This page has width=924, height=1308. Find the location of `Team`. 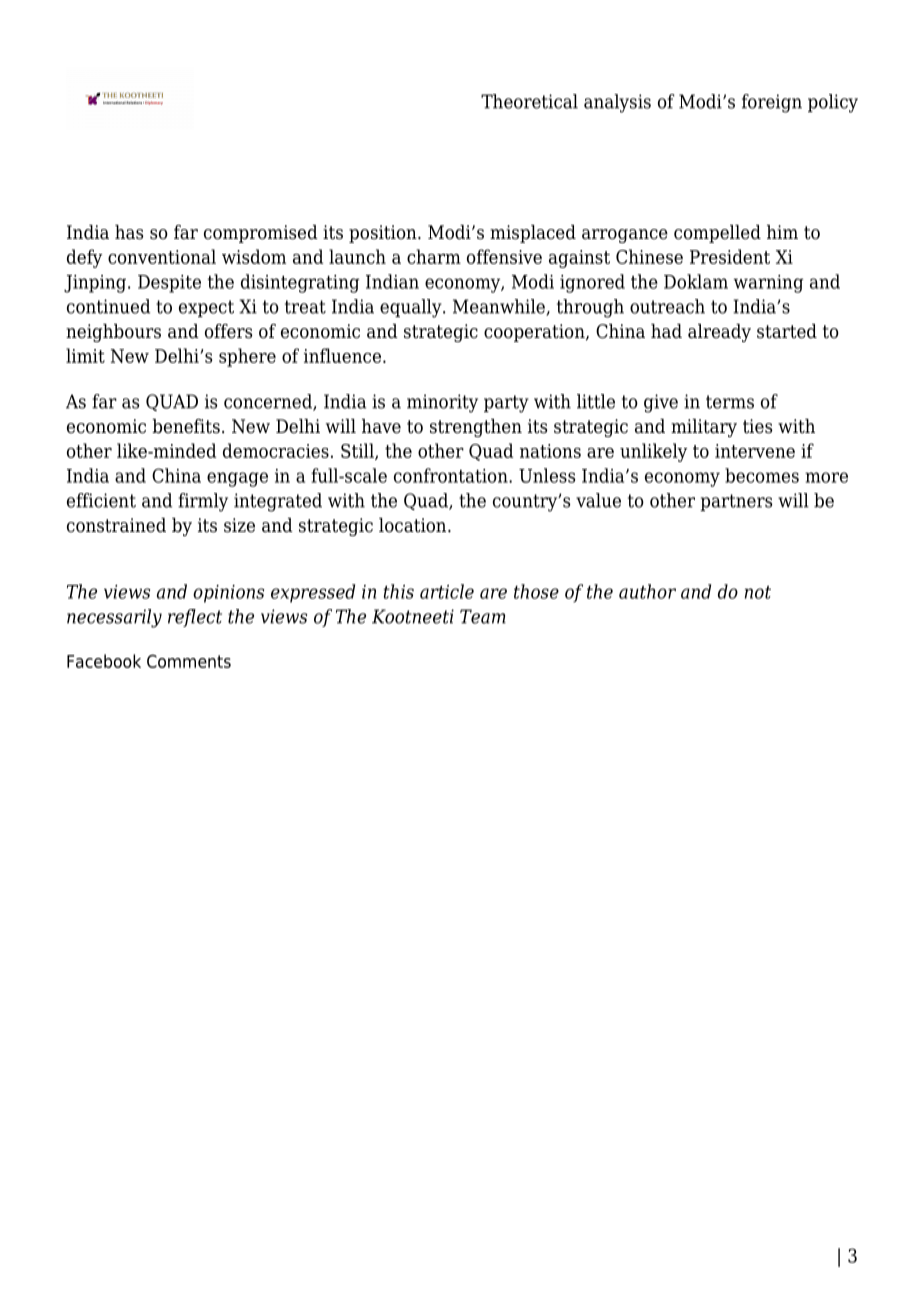

Team is located at coordinates (483, 616).
